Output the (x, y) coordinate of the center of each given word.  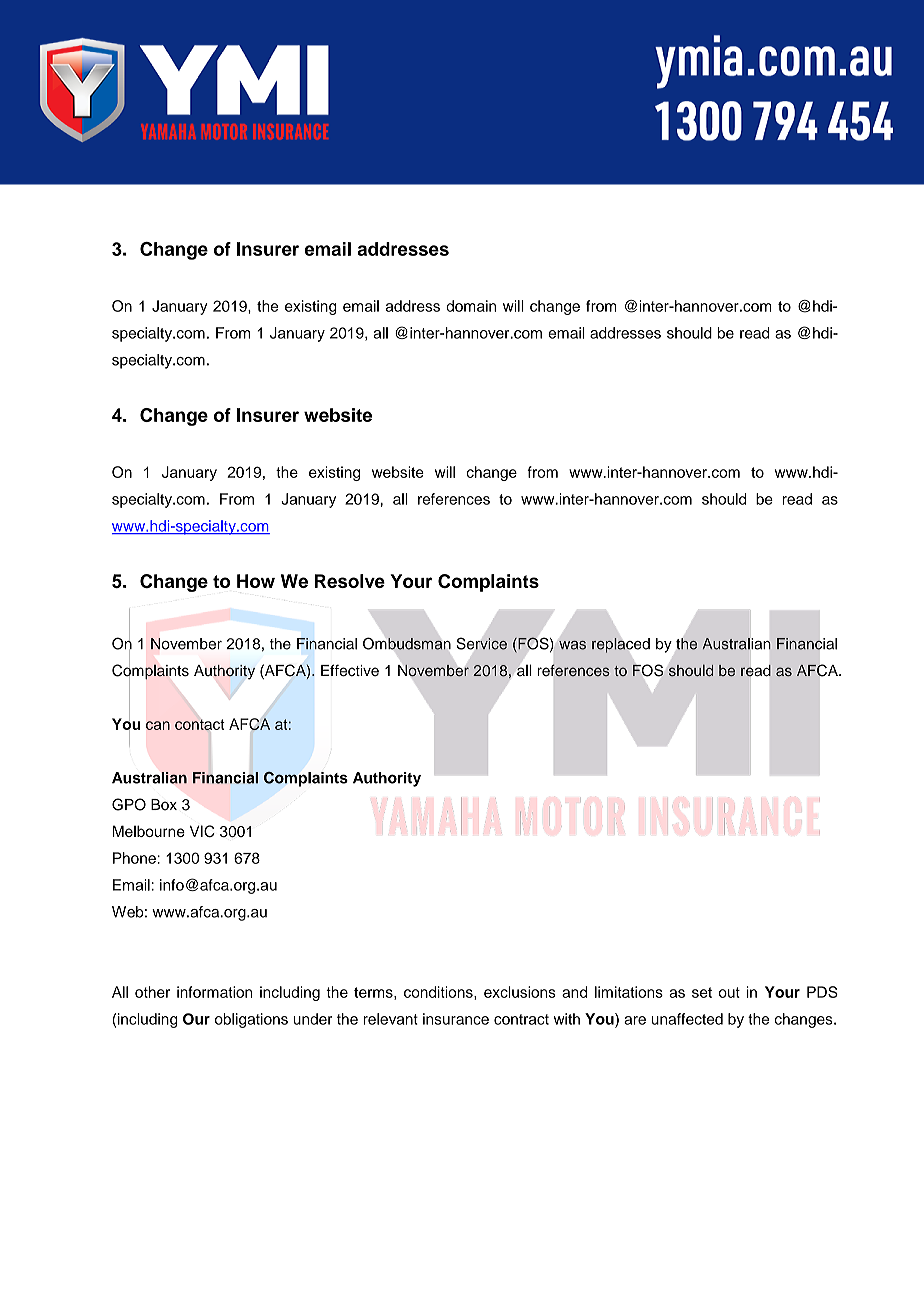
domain (471, 306)
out (729, 992)
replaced (621, 645)
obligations (251, 1020)
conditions (439, 992)
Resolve (350, 581)
